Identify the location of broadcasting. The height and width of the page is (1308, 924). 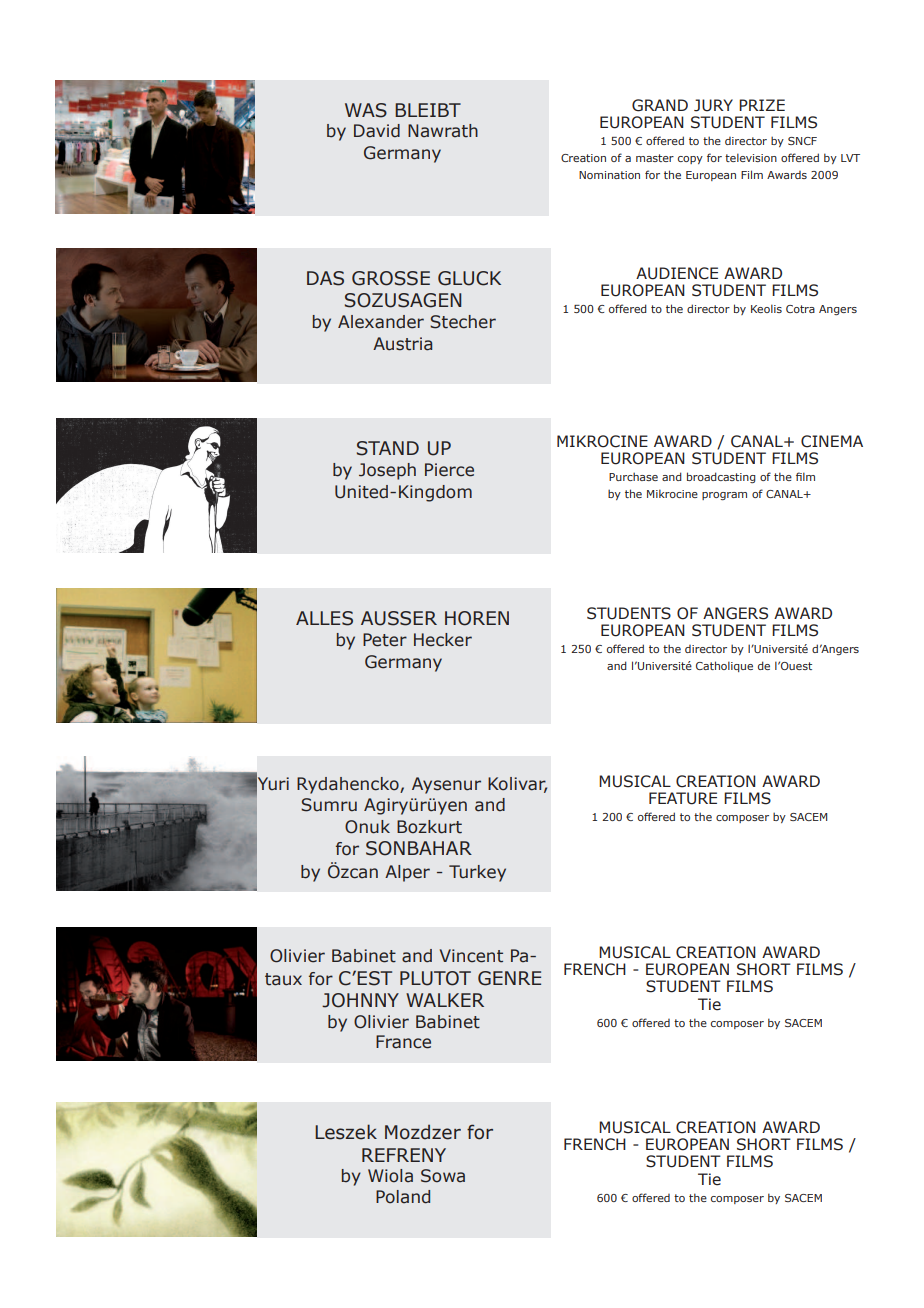
(721, 477).
